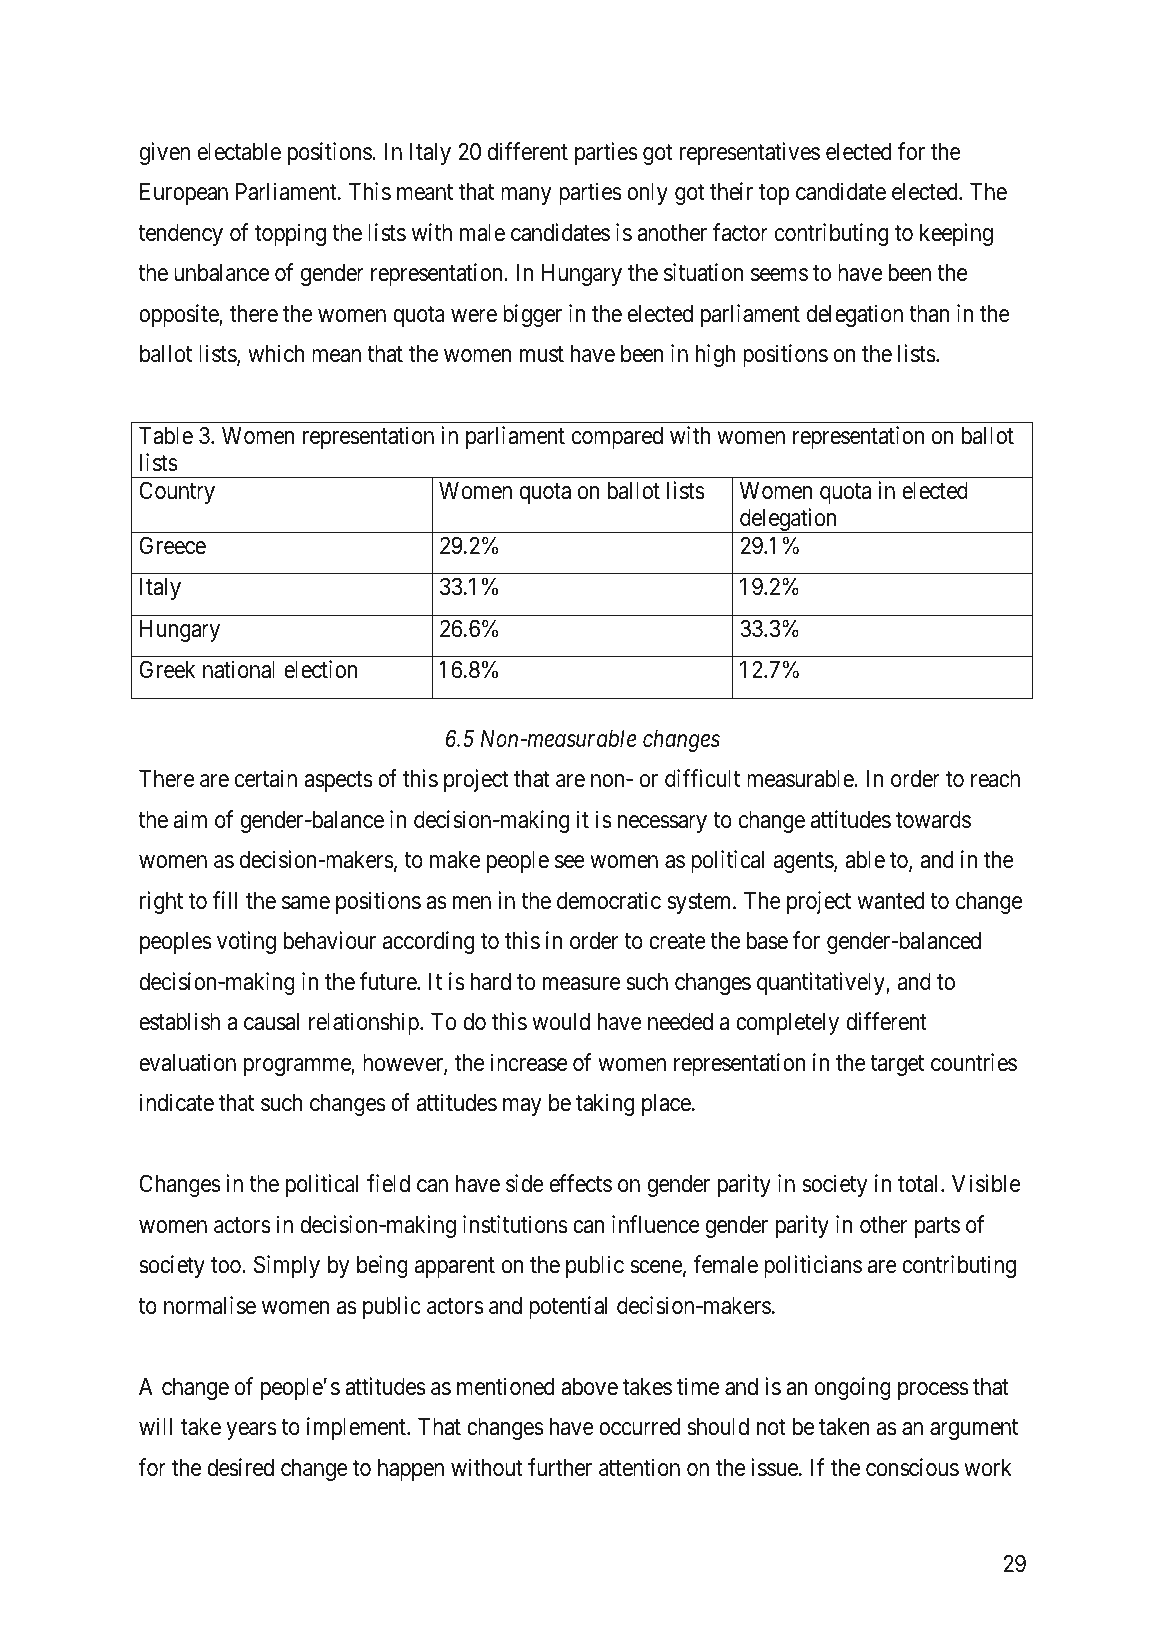 Image resolution: width=1164 pixels, height=1647 pixels. Describe the element at coordinates (920, 1184) in the screenshot. I see `total` at that location.
